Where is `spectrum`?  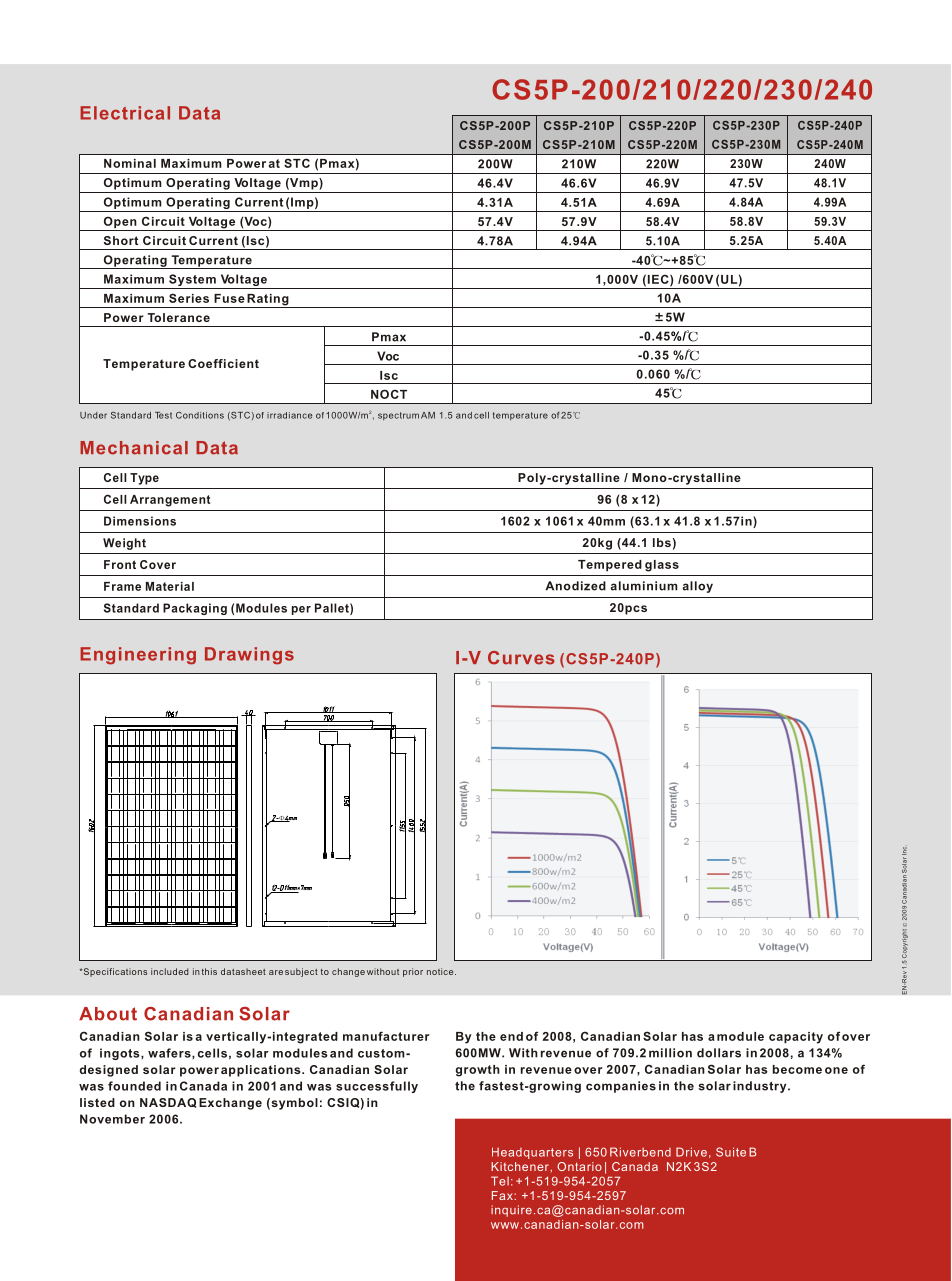
spectrum is located at coordinates (398, 416).
